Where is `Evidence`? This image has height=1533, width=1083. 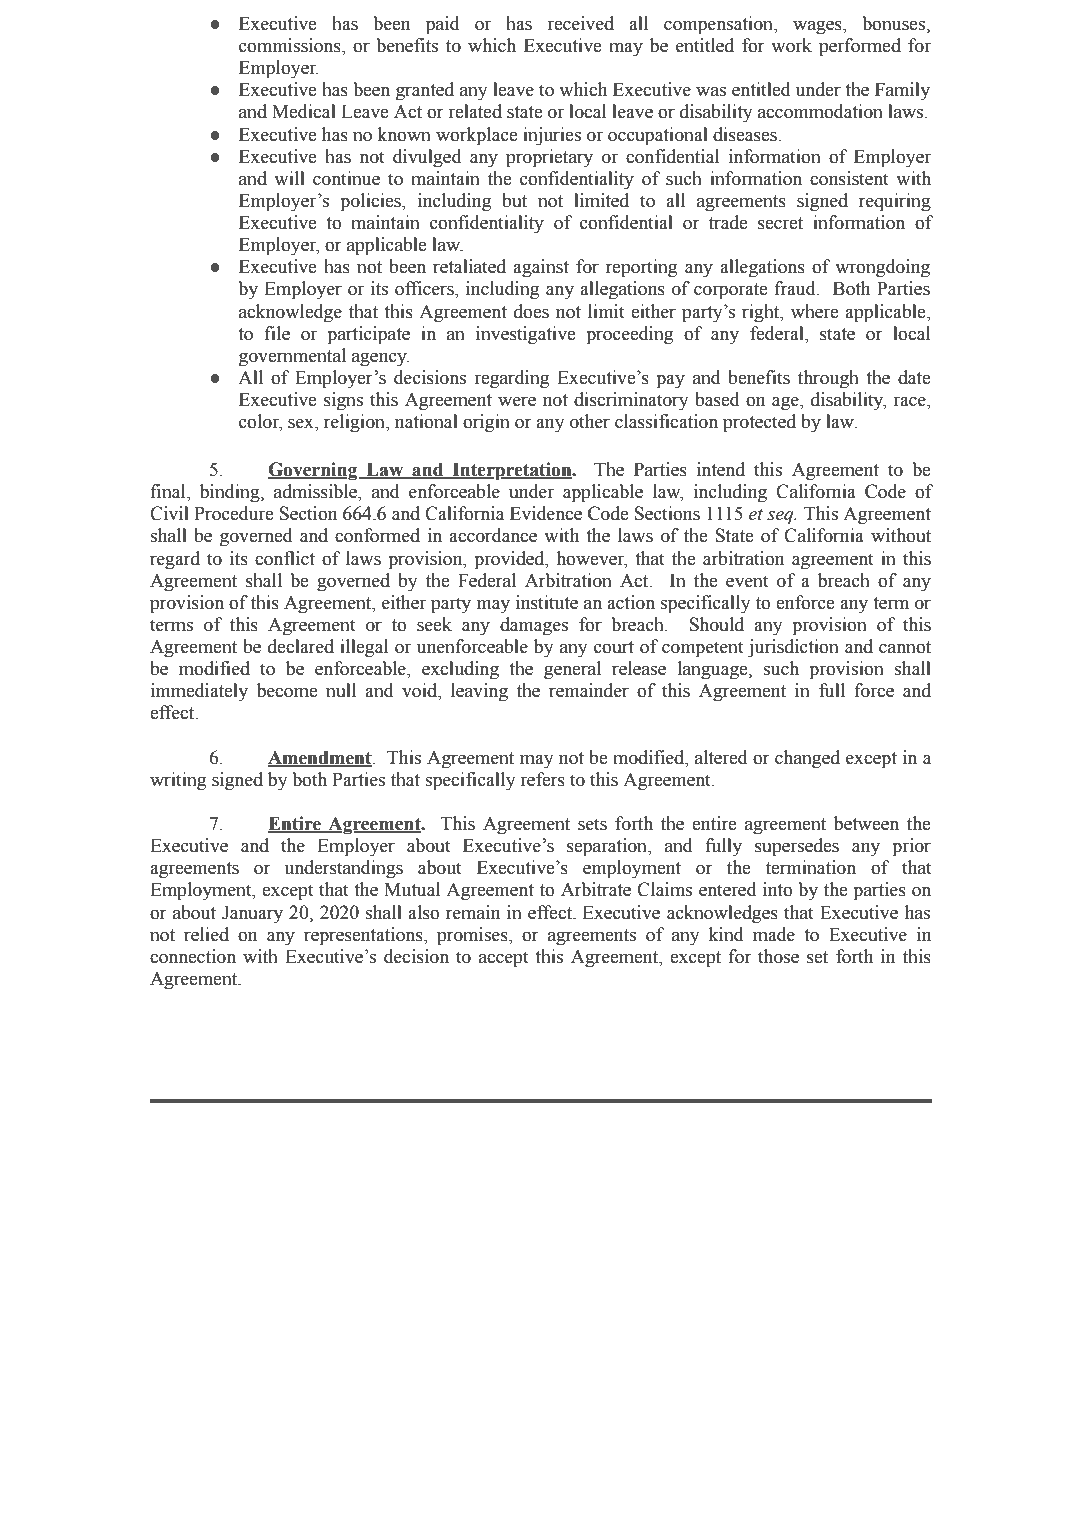 Evidence is located at coordinates (546, 513).
